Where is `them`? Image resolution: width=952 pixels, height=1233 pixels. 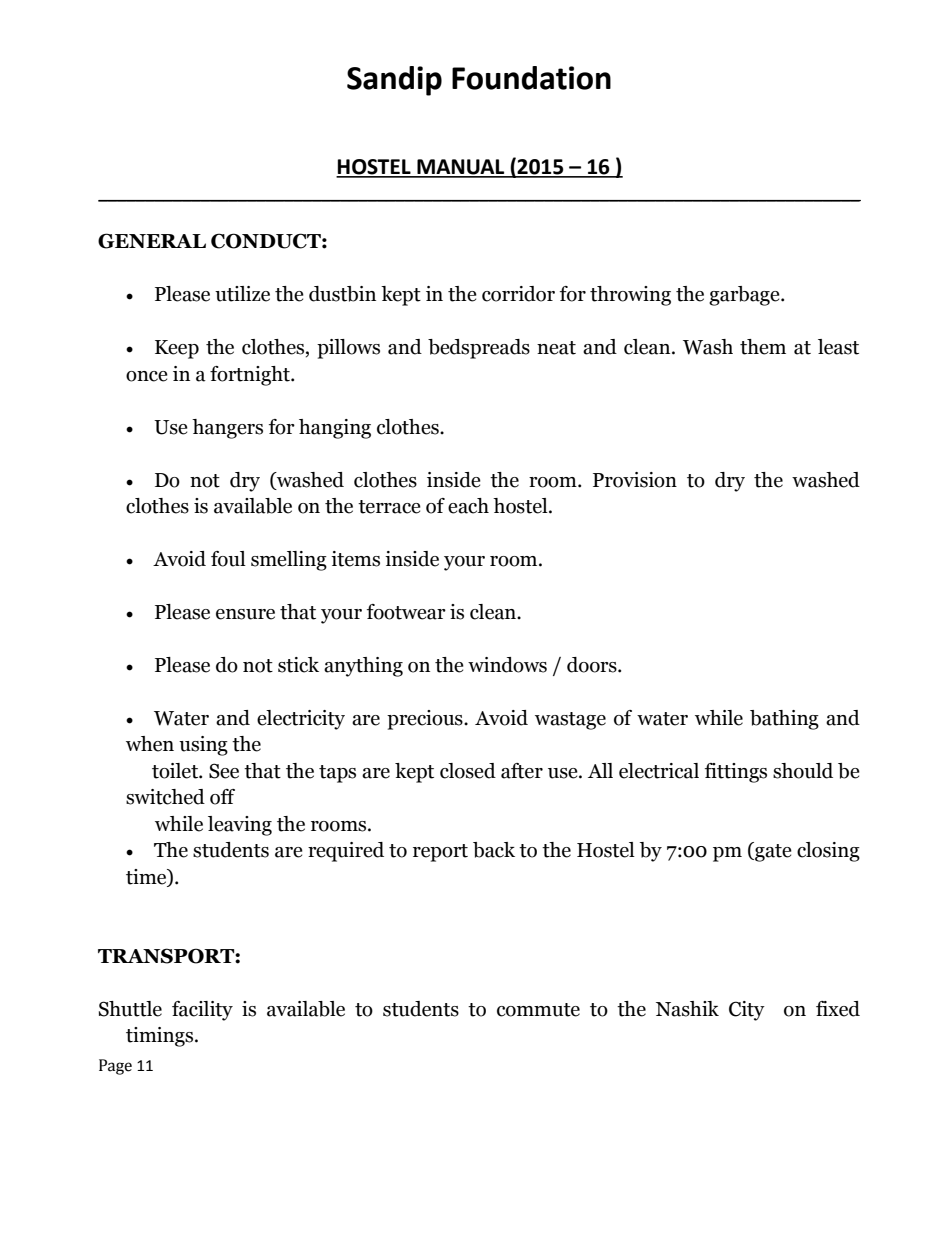 them is located at coordinates (763, 347).
